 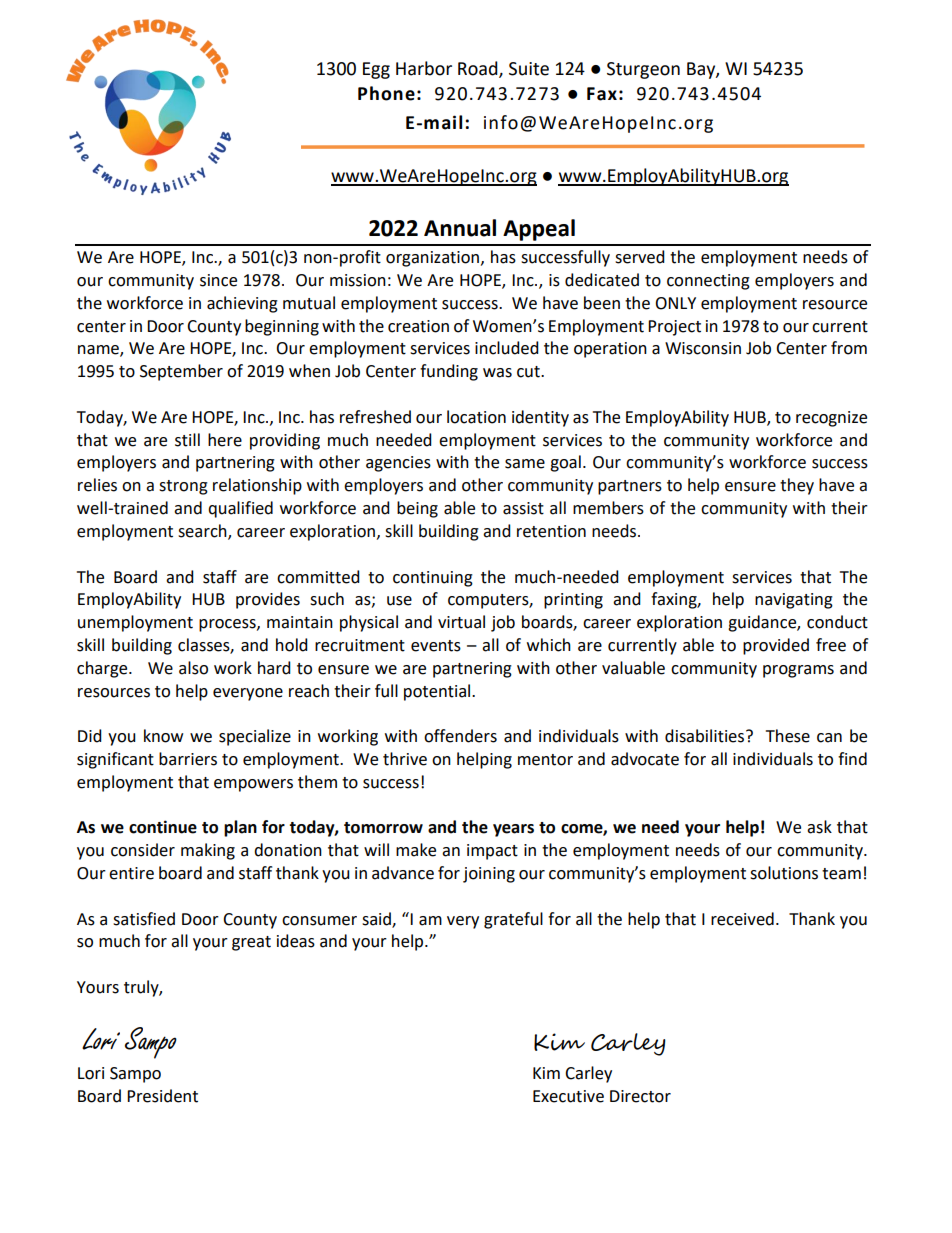 I want to click on location, so click(x=476, y=417).
